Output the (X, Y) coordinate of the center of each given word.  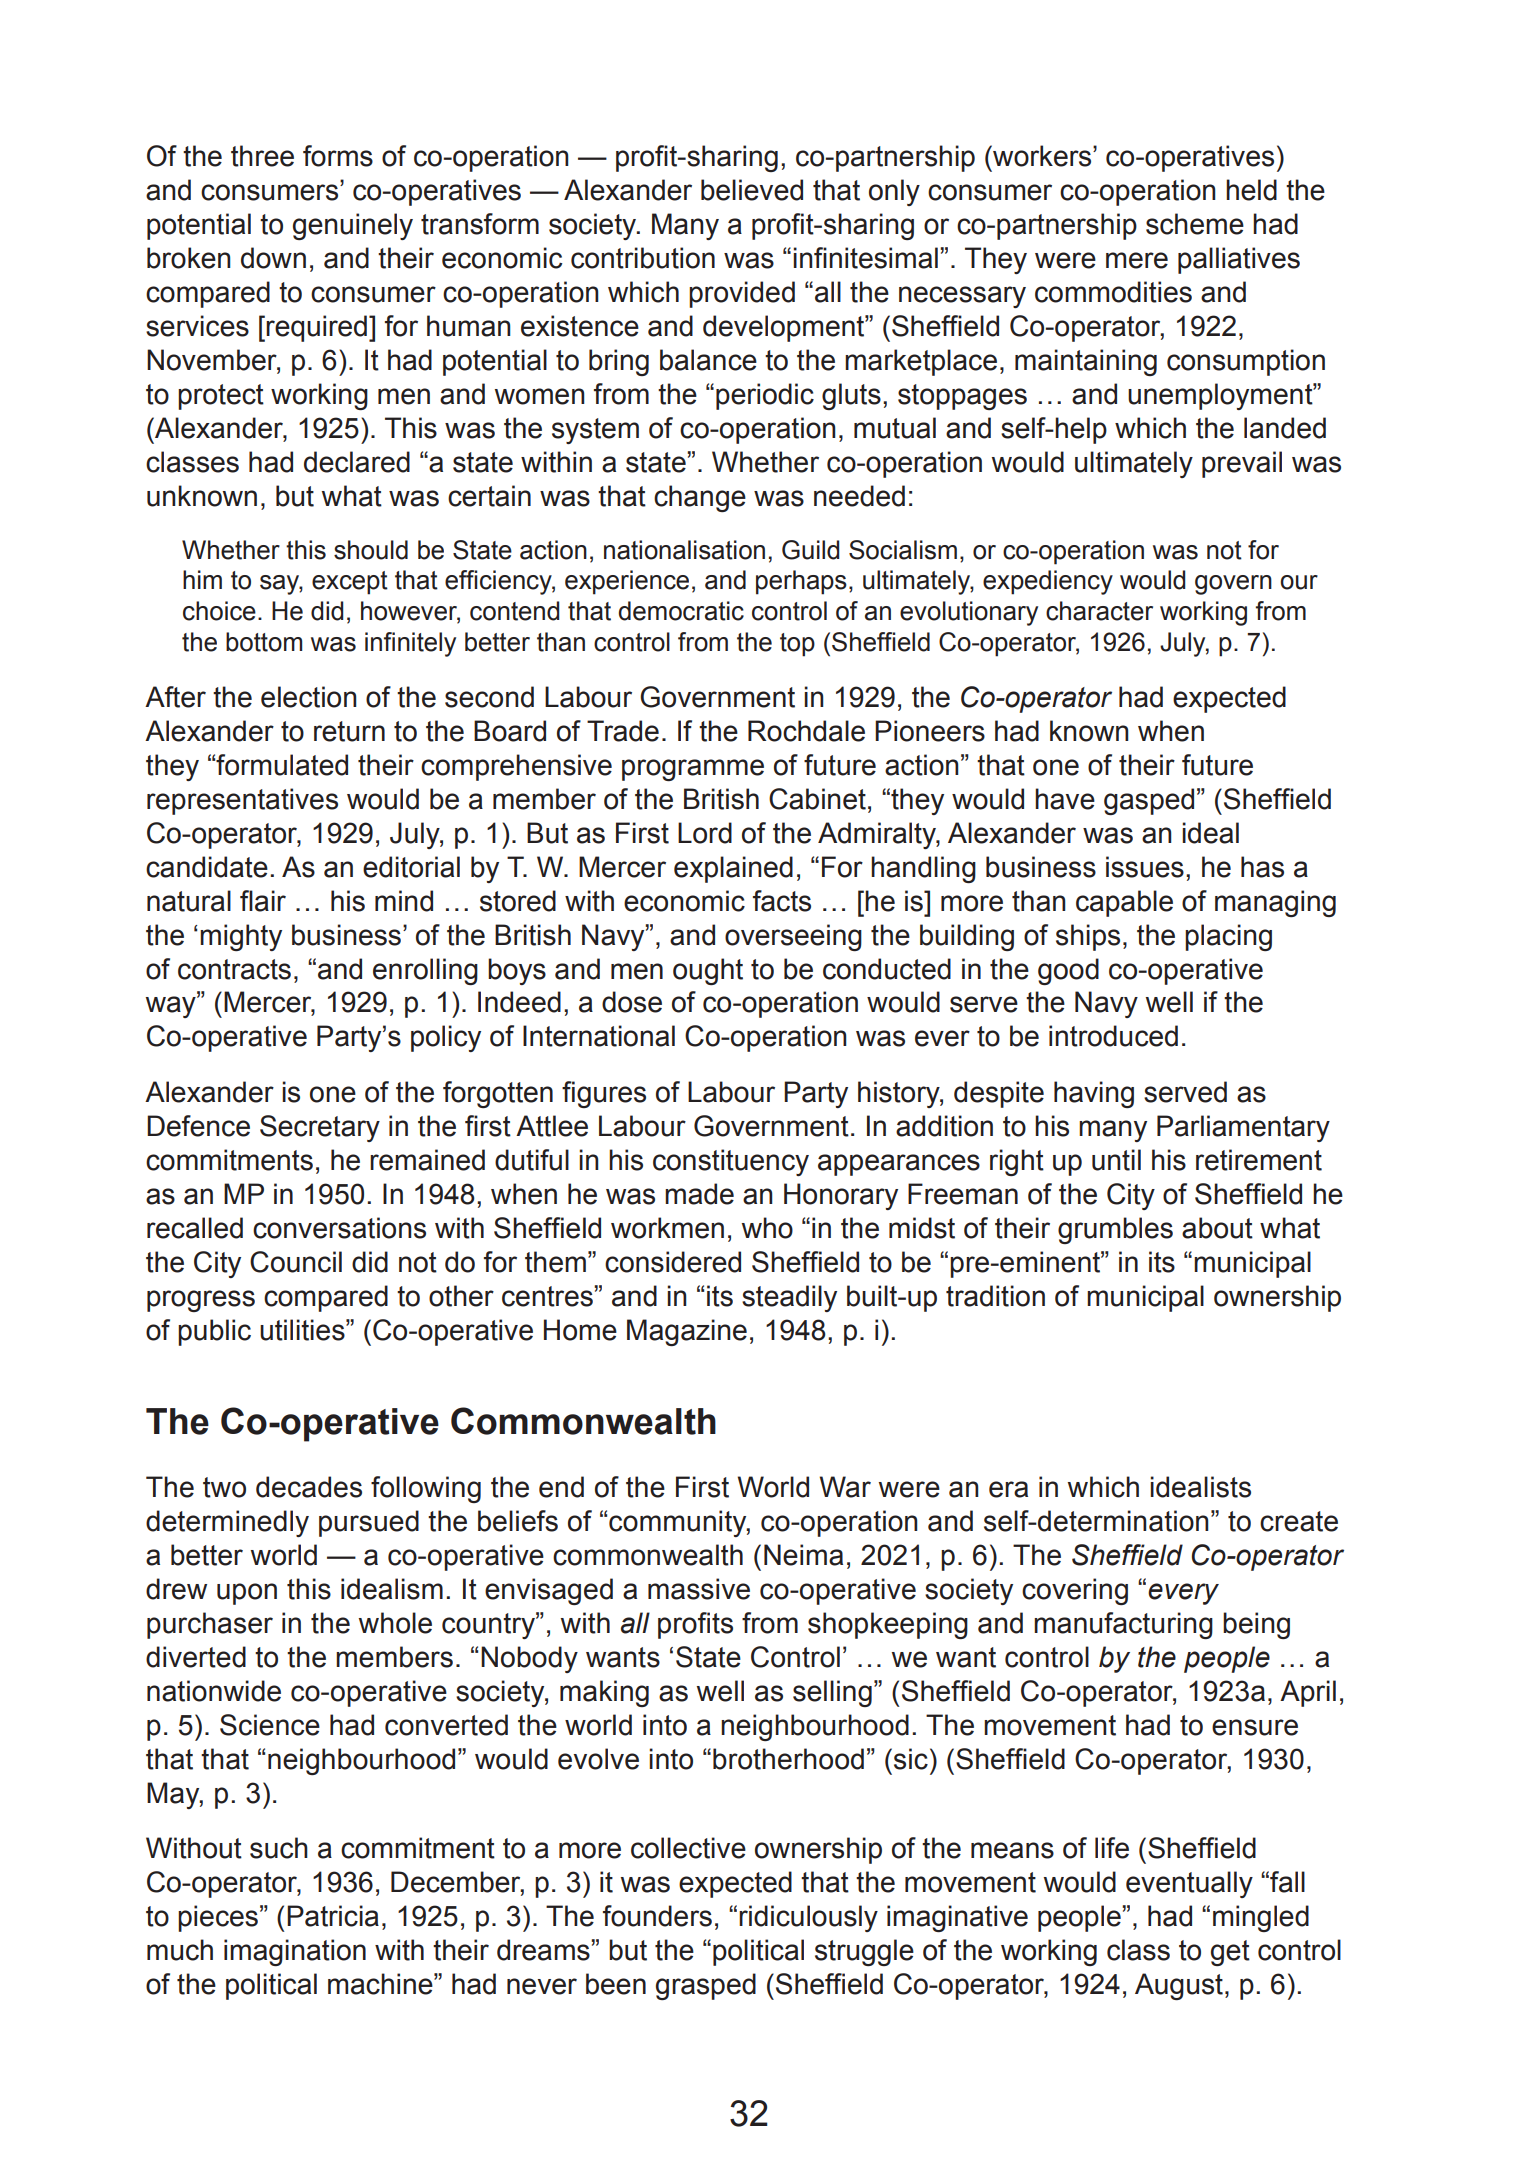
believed (752, 190)
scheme (1195, 224)
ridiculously (808, 1918)
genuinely (353, 226)
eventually (1189, 1884)
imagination (295, 1952)
